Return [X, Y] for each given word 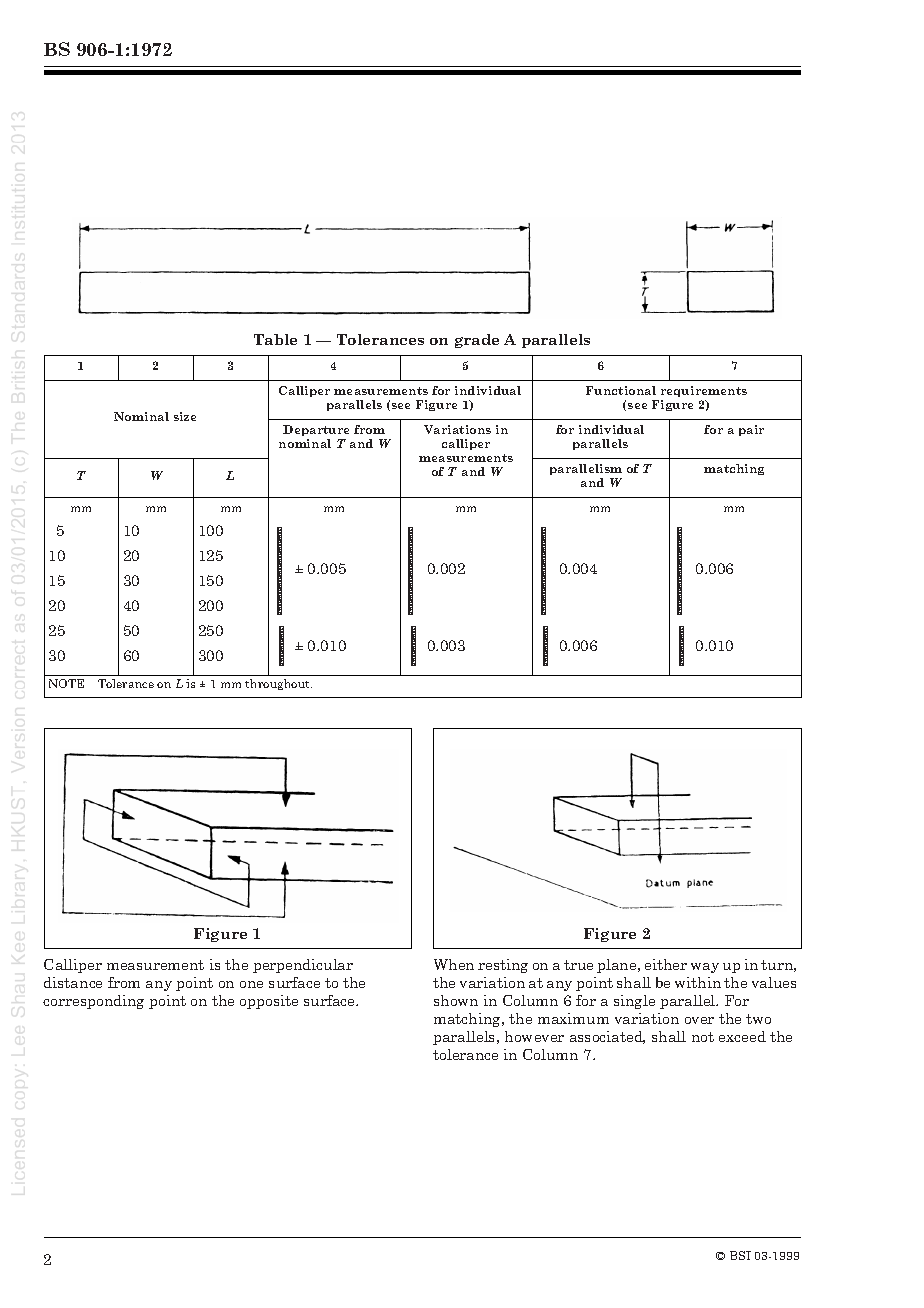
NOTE [66, 683]
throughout [278, 684]
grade [477, 341]
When [454, 964]
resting [503, 966]
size [185, 416]
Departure [316, 430]
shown [456, 1000]
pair [751, 430]
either [666, 964]
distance [73, 982]
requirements [704, 391]
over [699, 1020]
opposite [269, 1002]
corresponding [93, 1002]
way [705, 968]
